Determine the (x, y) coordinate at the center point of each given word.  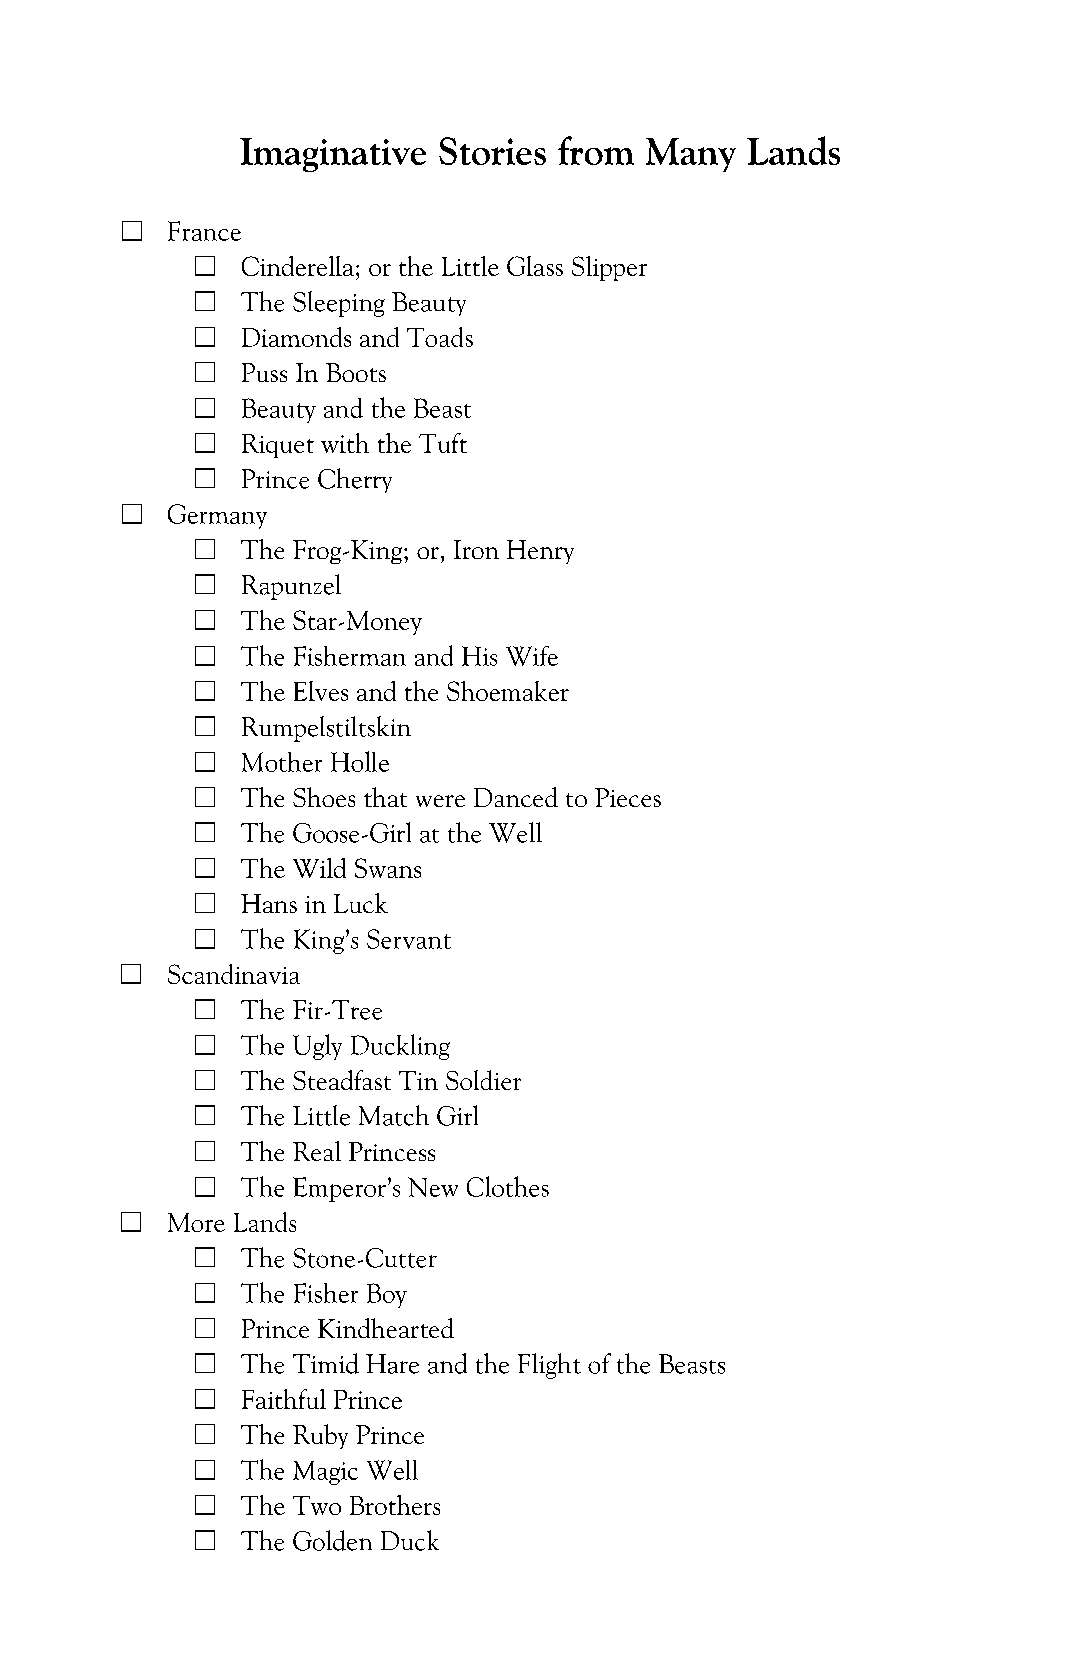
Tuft (443, 443)
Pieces (628, 797)
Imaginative (333, 155)
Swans (388, 868)
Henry (540, 552)
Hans (269, 903)
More (196, 1222)
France (204, 231)
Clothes (508, 1186)
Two (317, 1505)
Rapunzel (291, 587)
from (596, 150)
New (433, 1187)
